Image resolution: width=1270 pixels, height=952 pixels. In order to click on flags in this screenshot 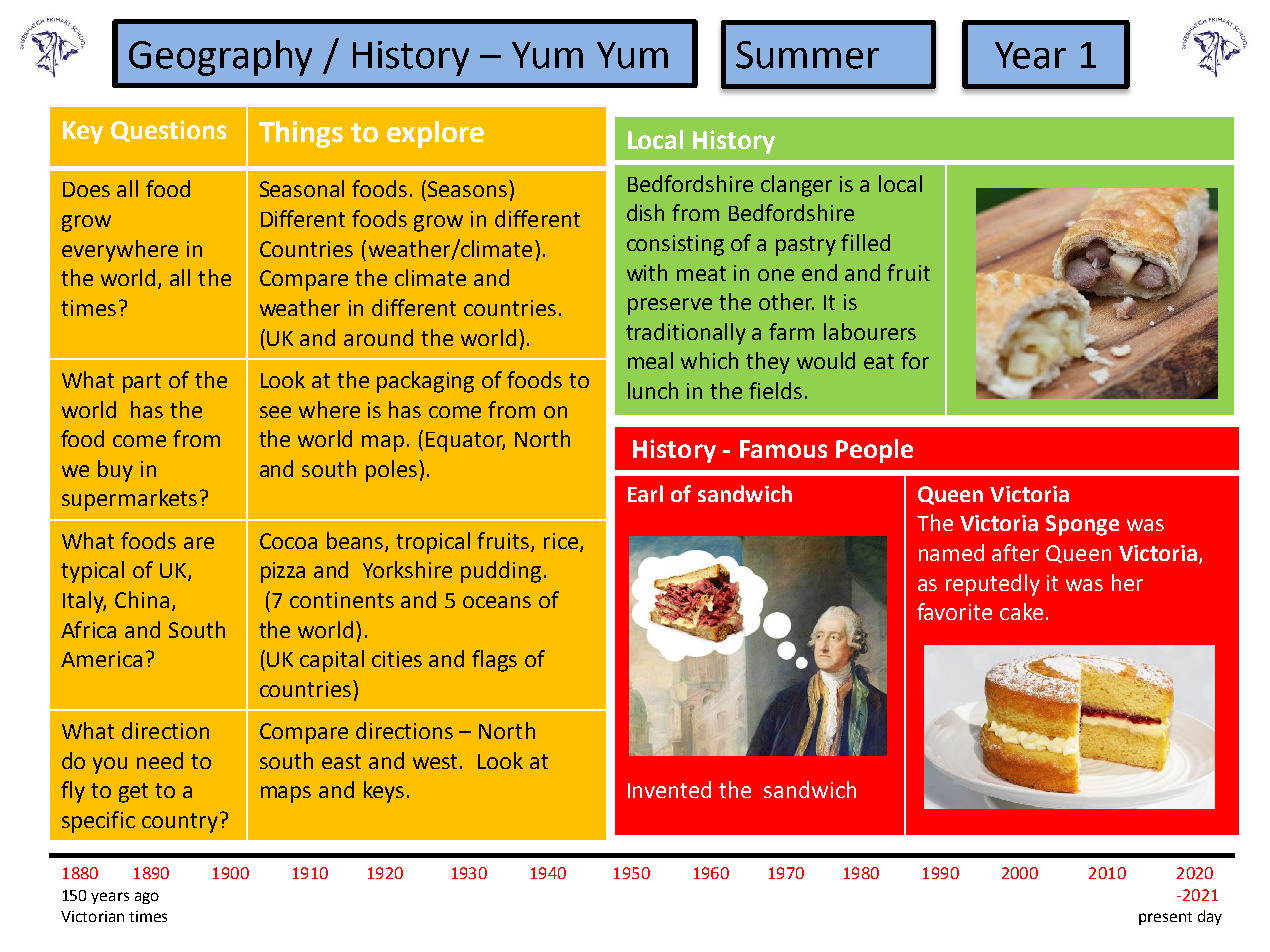, I will do `click(494, 661)`.
